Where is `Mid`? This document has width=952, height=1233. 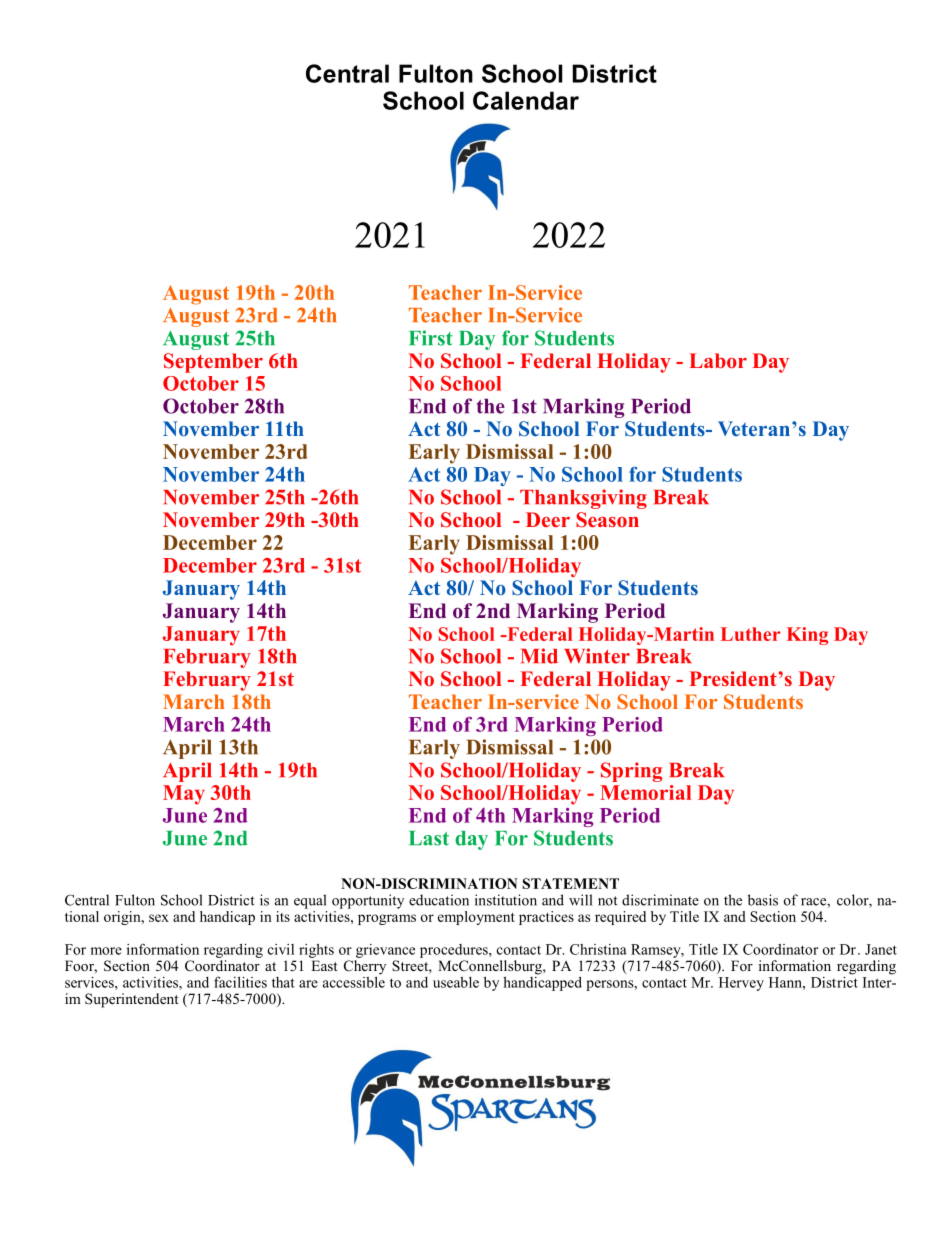
Mid is located at coordinates (539, 656).
